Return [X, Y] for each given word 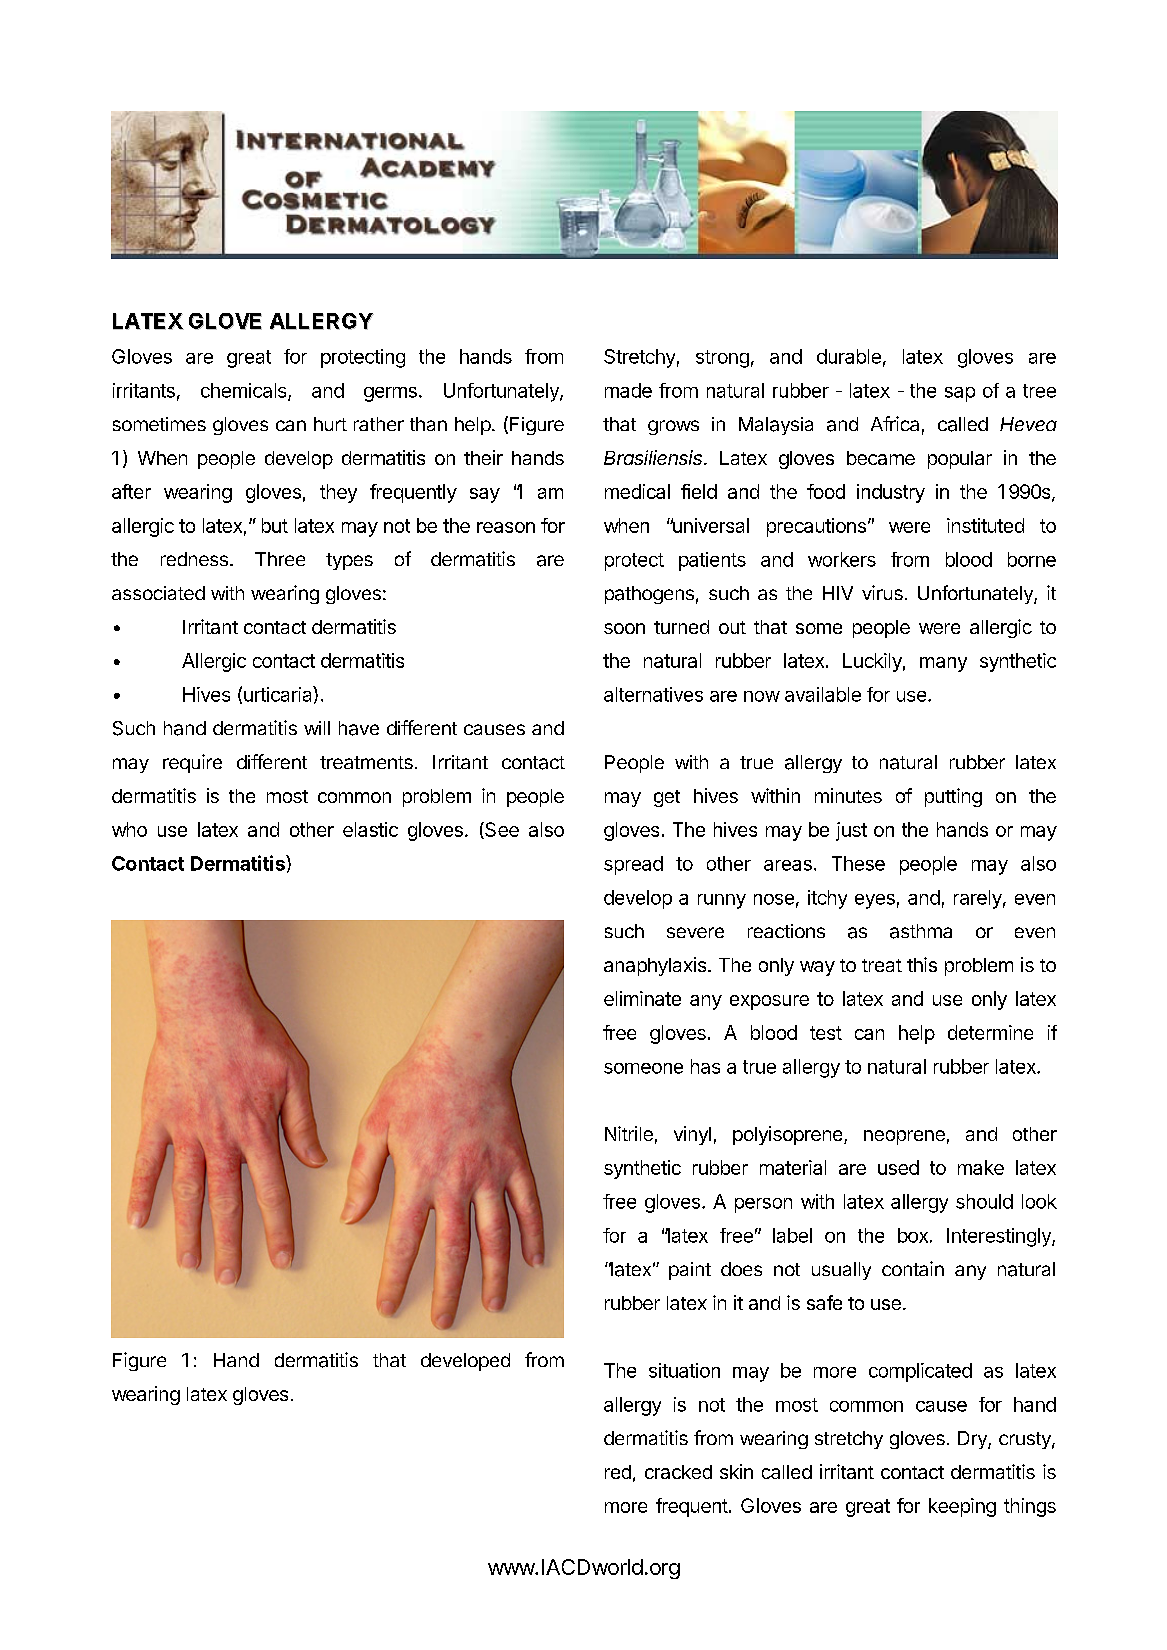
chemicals [245, 391]
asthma [921, 931]
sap [960, 394]
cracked [678, 1472]
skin [736, 1471]
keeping [962, 1507]
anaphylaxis [655, 966]
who [129, 829]
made [628, 390]
